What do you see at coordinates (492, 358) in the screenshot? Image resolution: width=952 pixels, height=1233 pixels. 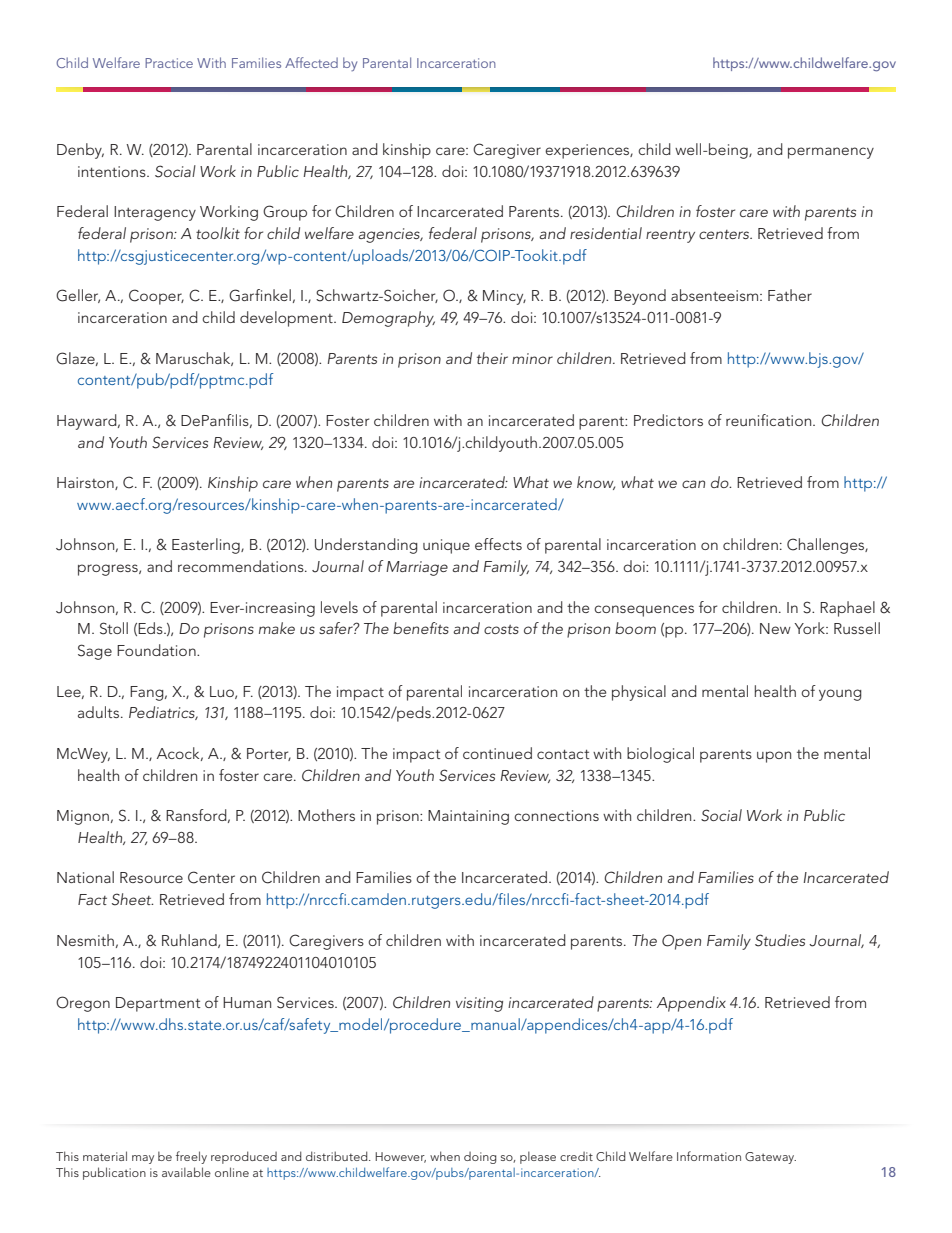 I see `their` at bounding box center [492, 358].
